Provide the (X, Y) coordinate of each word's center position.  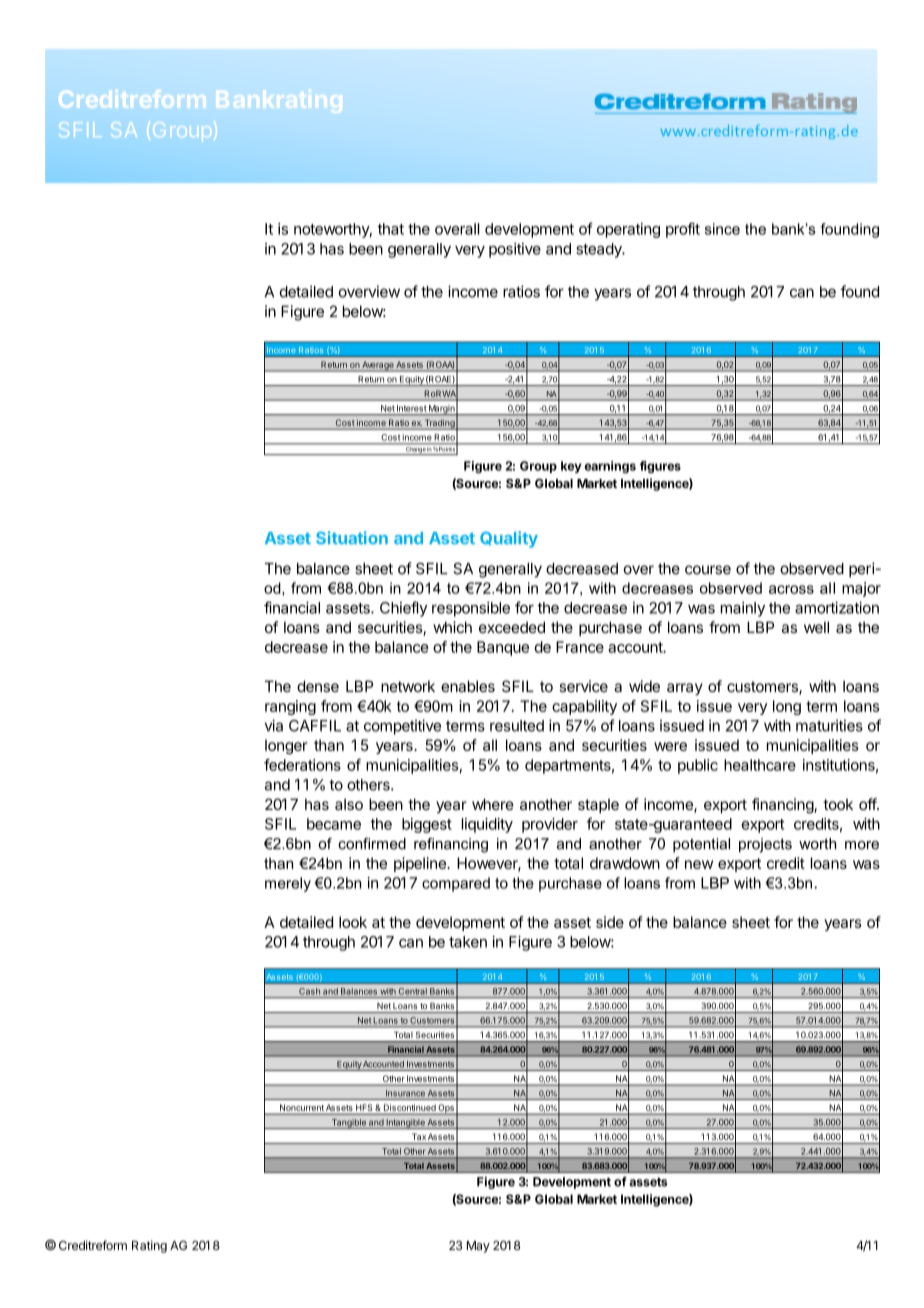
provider (550, 825)
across (791, 589)
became (334, 824)
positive (515, 250)
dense (318, 686)
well (816, 627)
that (390, 229)
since (722, 229)
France (580, 647)
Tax (419, 1137)
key (571, 467)
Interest (411, 408)
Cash (309, 991)
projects (765, 845)
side (610, 922)
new (699, 864)
